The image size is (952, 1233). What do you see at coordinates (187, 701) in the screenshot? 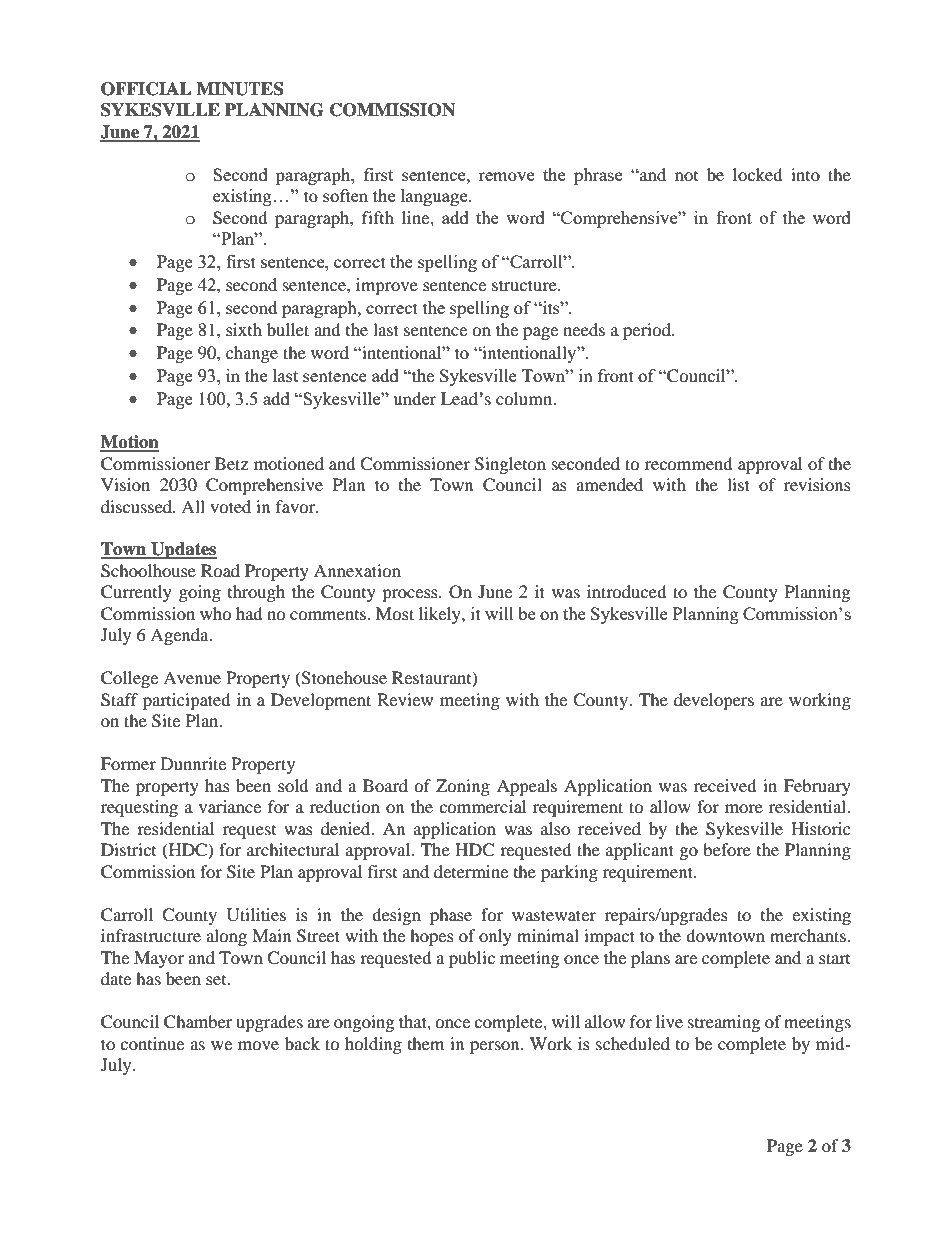
I see `participated` at bounding box center [187, 701].
